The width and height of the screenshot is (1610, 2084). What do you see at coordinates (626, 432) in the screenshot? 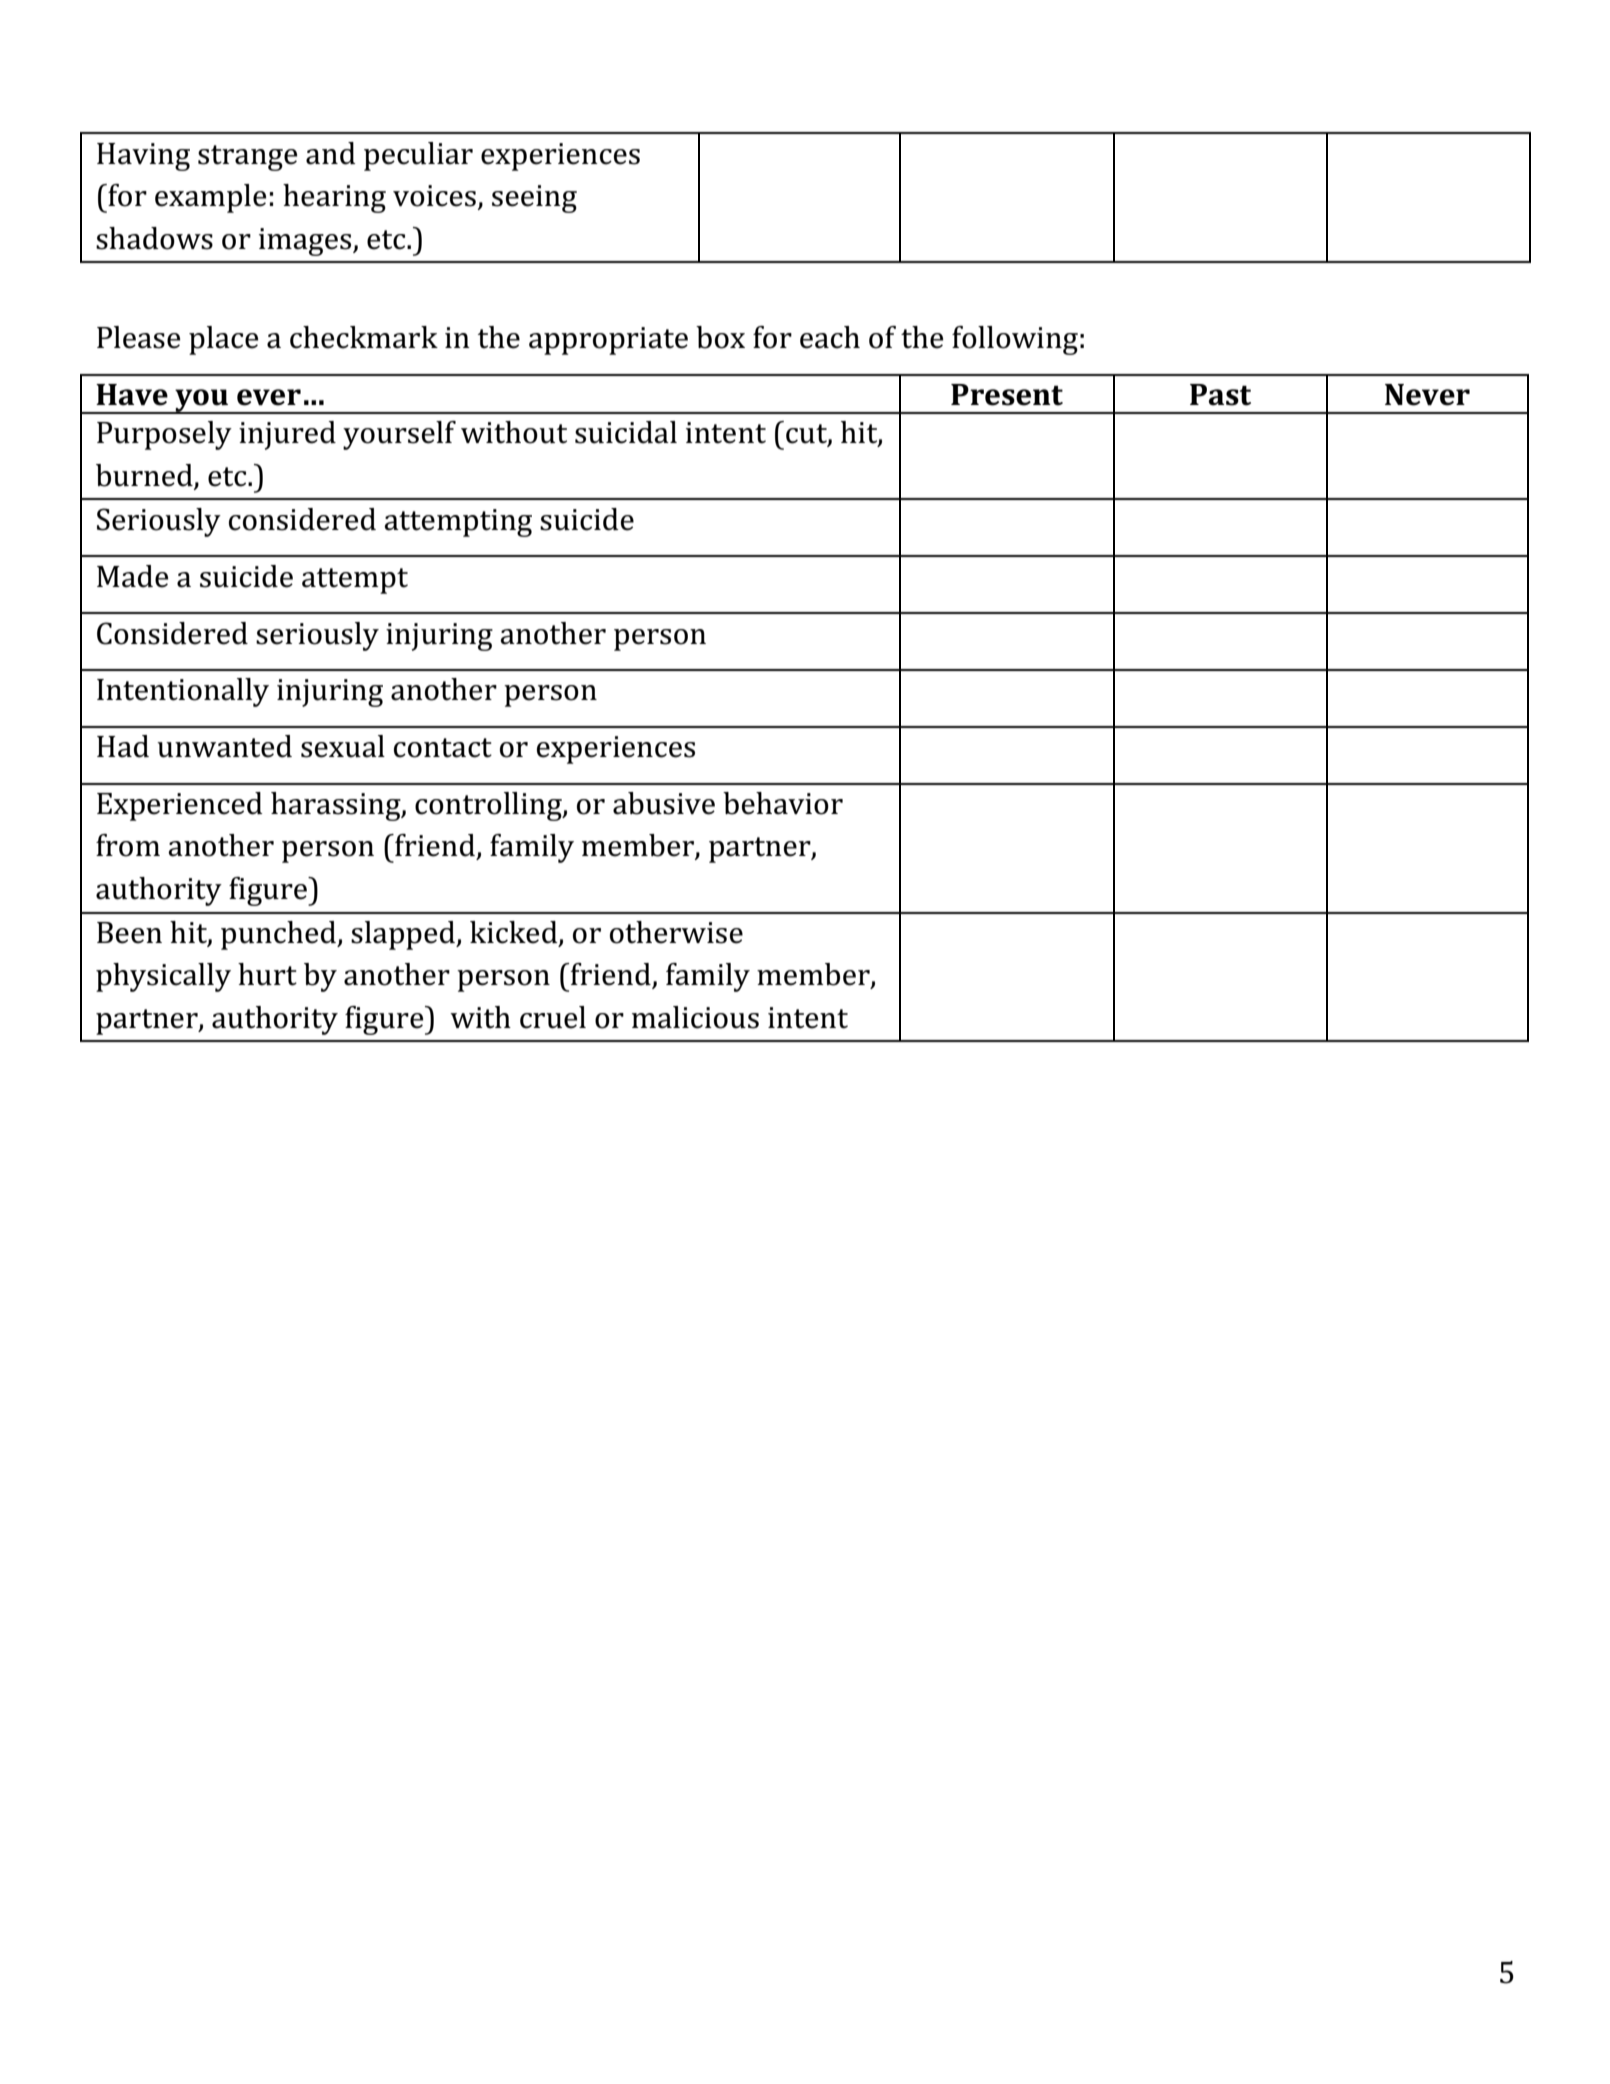
I see `suicidal` at bounding box center [626, 432].
